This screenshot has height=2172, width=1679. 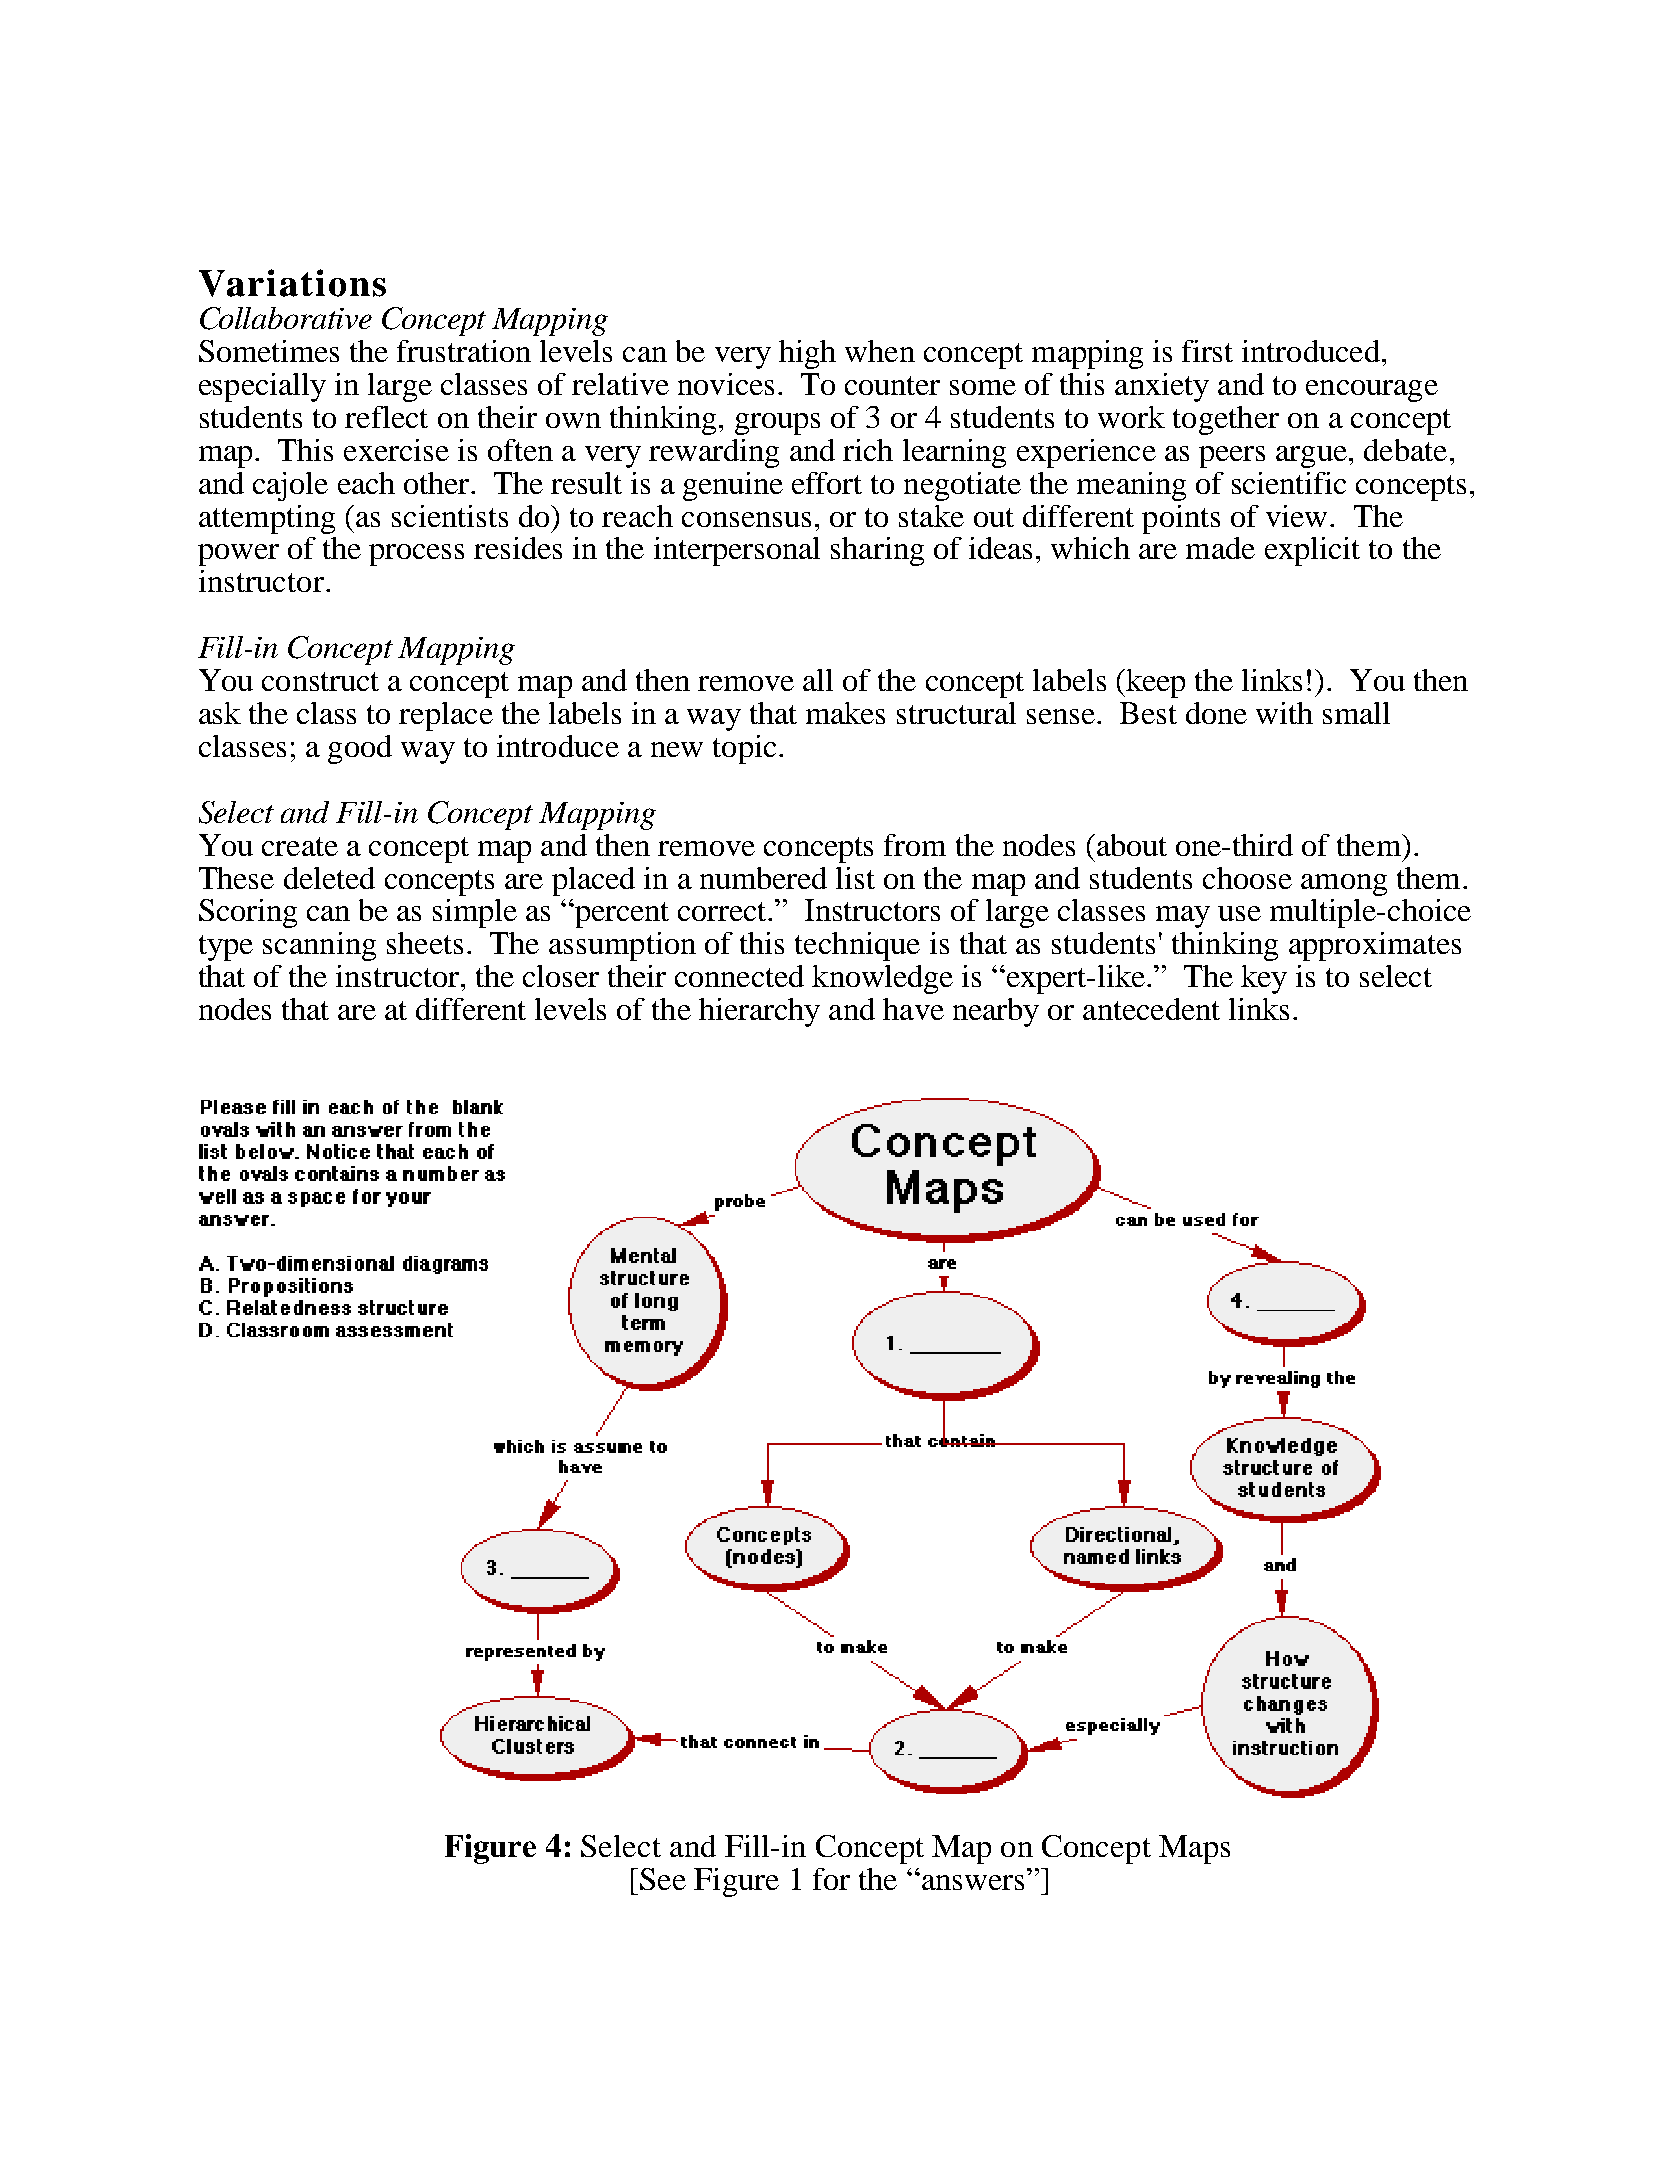 I want to click on Collaborative, so click(x=286, y=318).
